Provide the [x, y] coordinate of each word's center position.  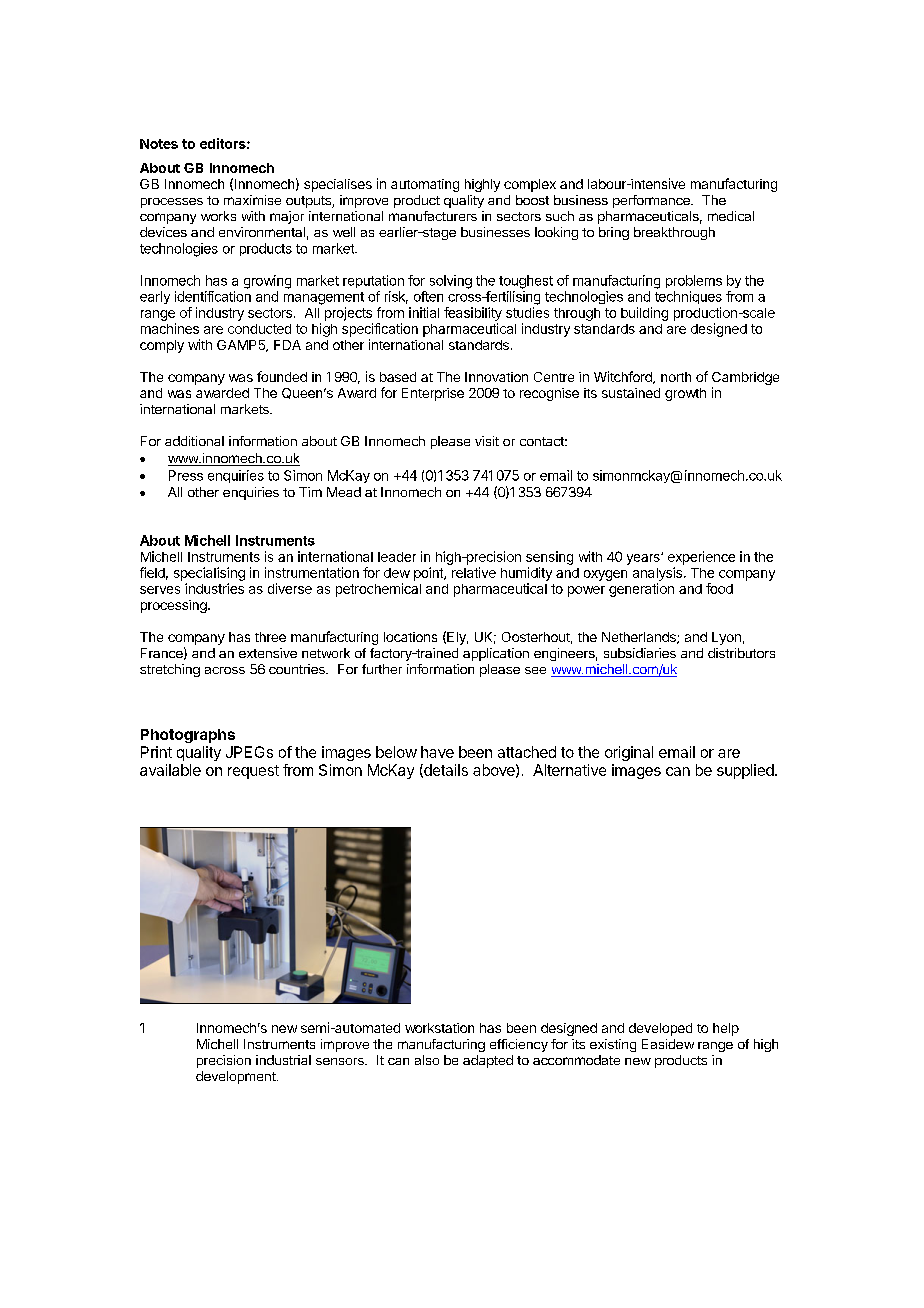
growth [685, 394]
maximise [252, 200]
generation [641, 590]
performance [652, 201]
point [429, 574]
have [437, 752]
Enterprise [433, 394]
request [253, 772]
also [427, 1060]
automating [425, 185]
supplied [746, 771]
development [237, 1077]
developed [660, 1029]
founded [282, 376]
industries [214, 588]
